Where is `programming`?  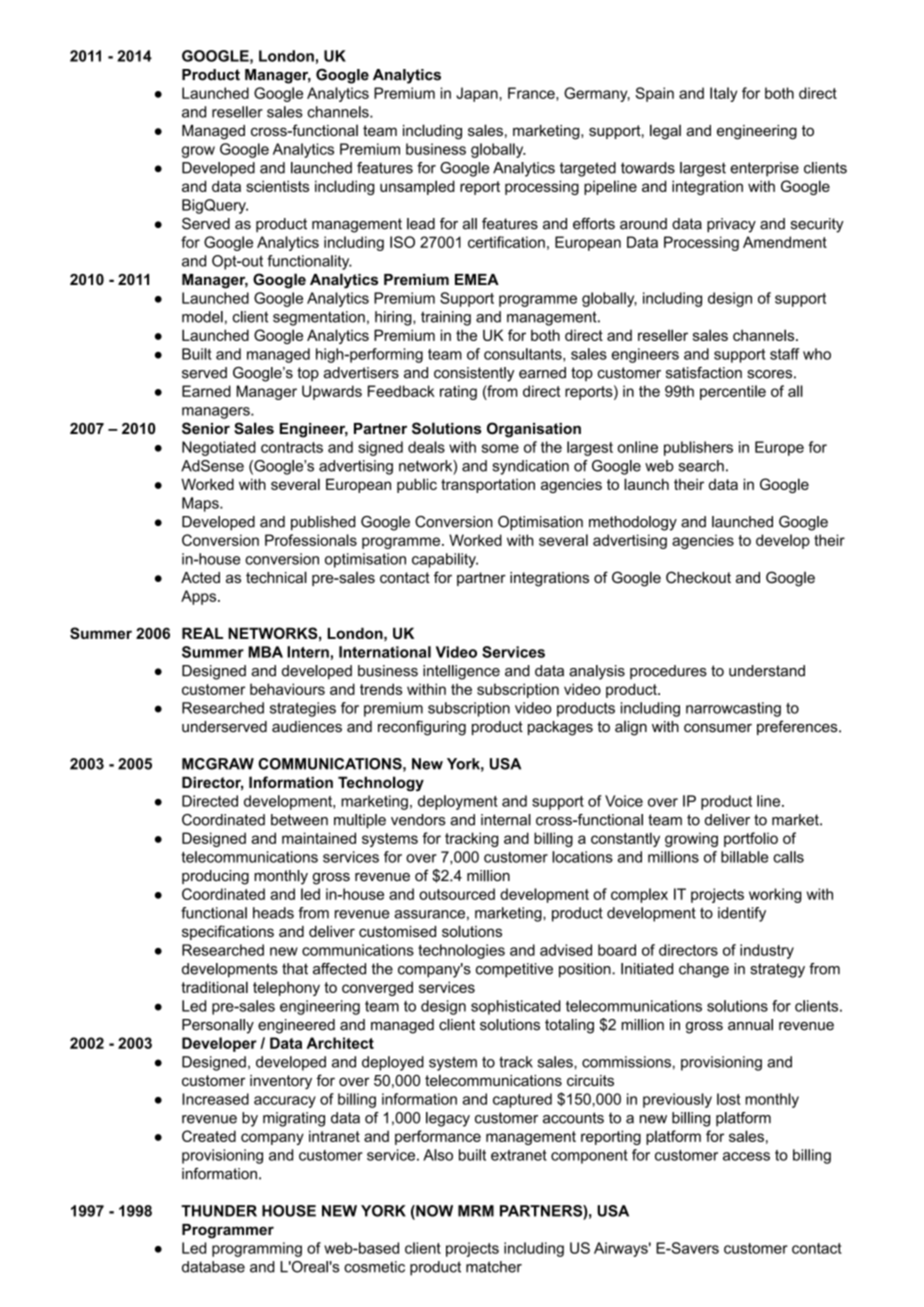 programming is located at coordinates (257, 1249).
